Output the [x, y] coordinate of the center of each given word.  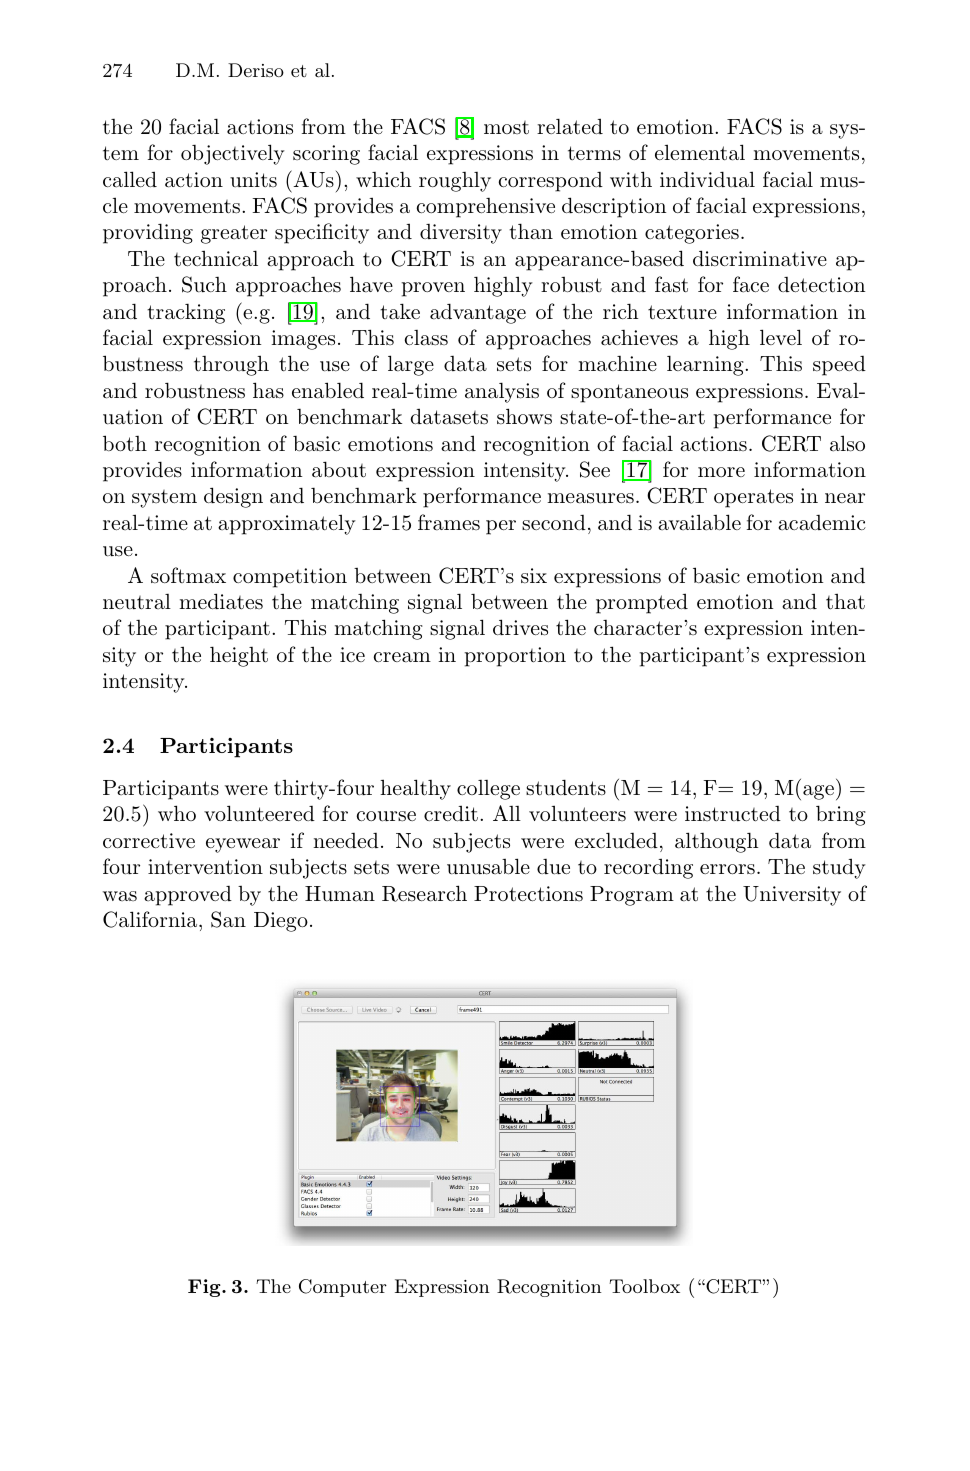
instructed [733, 814]
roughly [455, 182]
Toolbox [644, 1286]
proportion [515, 657]
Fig [205, 1288]
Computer [343, 1288]
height [239, 656]
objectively [233, 154]
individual [707, 179]
